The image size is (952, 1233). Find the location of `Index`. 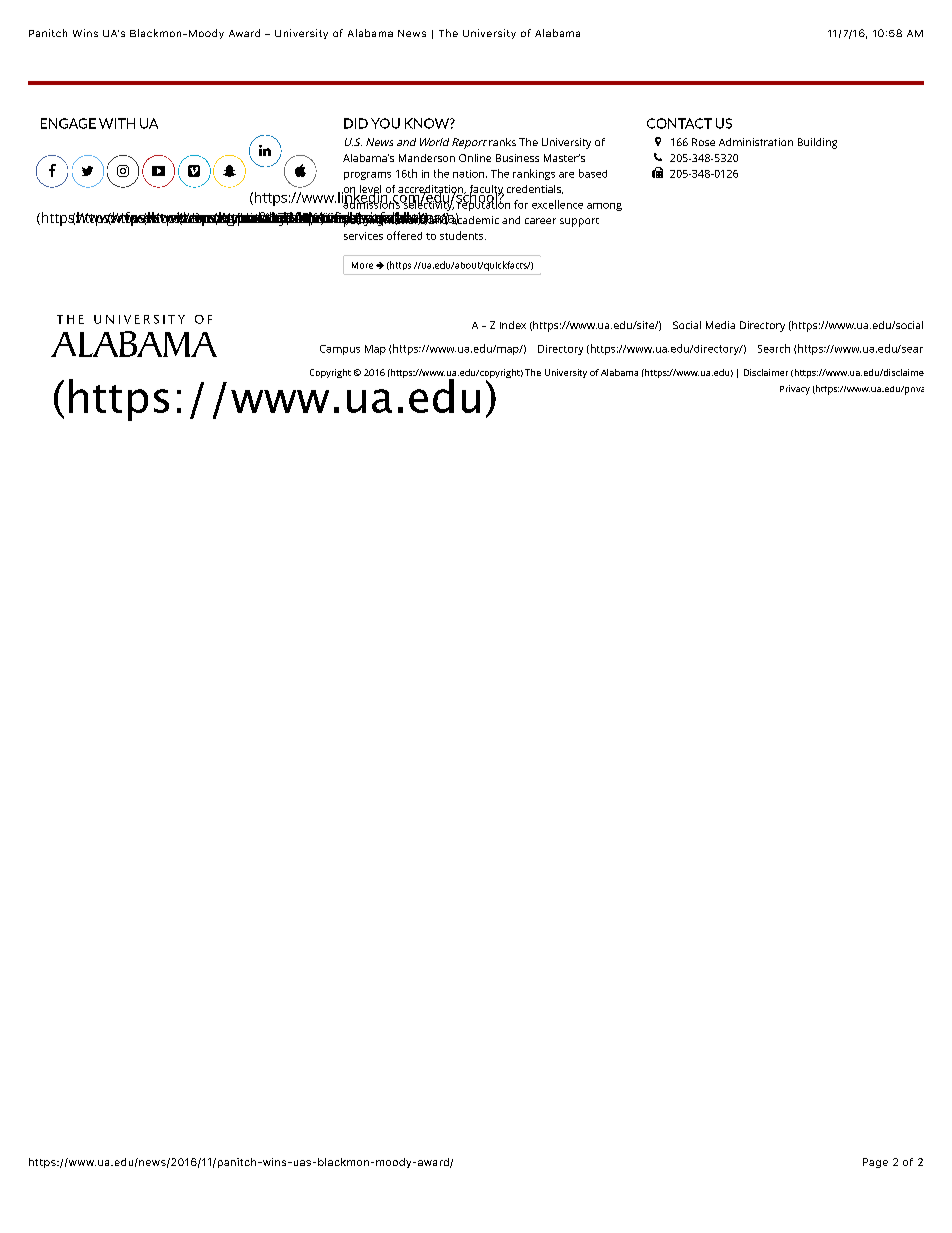

Index is located at coordinates (513, 325).
